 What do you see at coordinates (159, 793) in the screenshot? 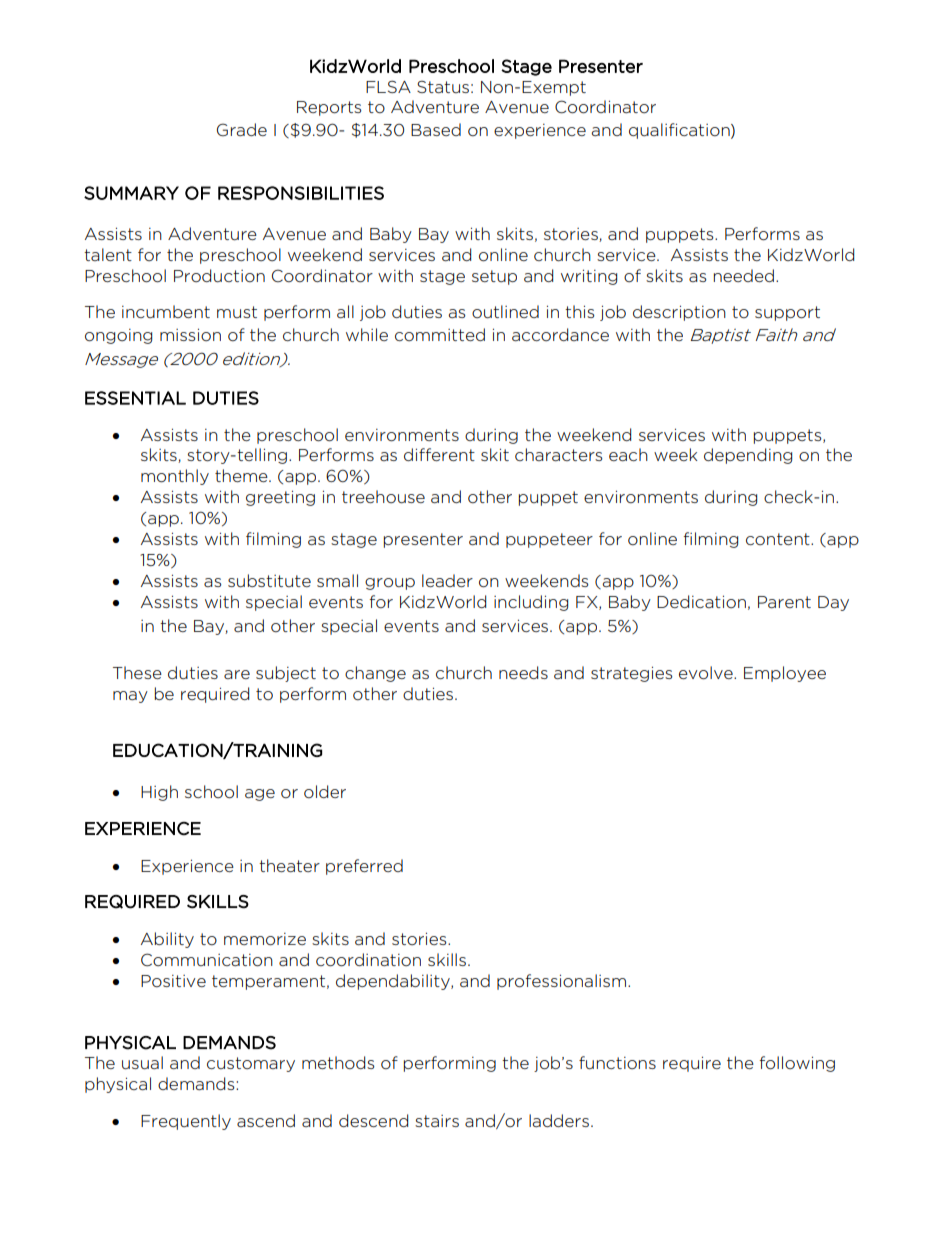
I see `High` at bounding box center [159, 793].
